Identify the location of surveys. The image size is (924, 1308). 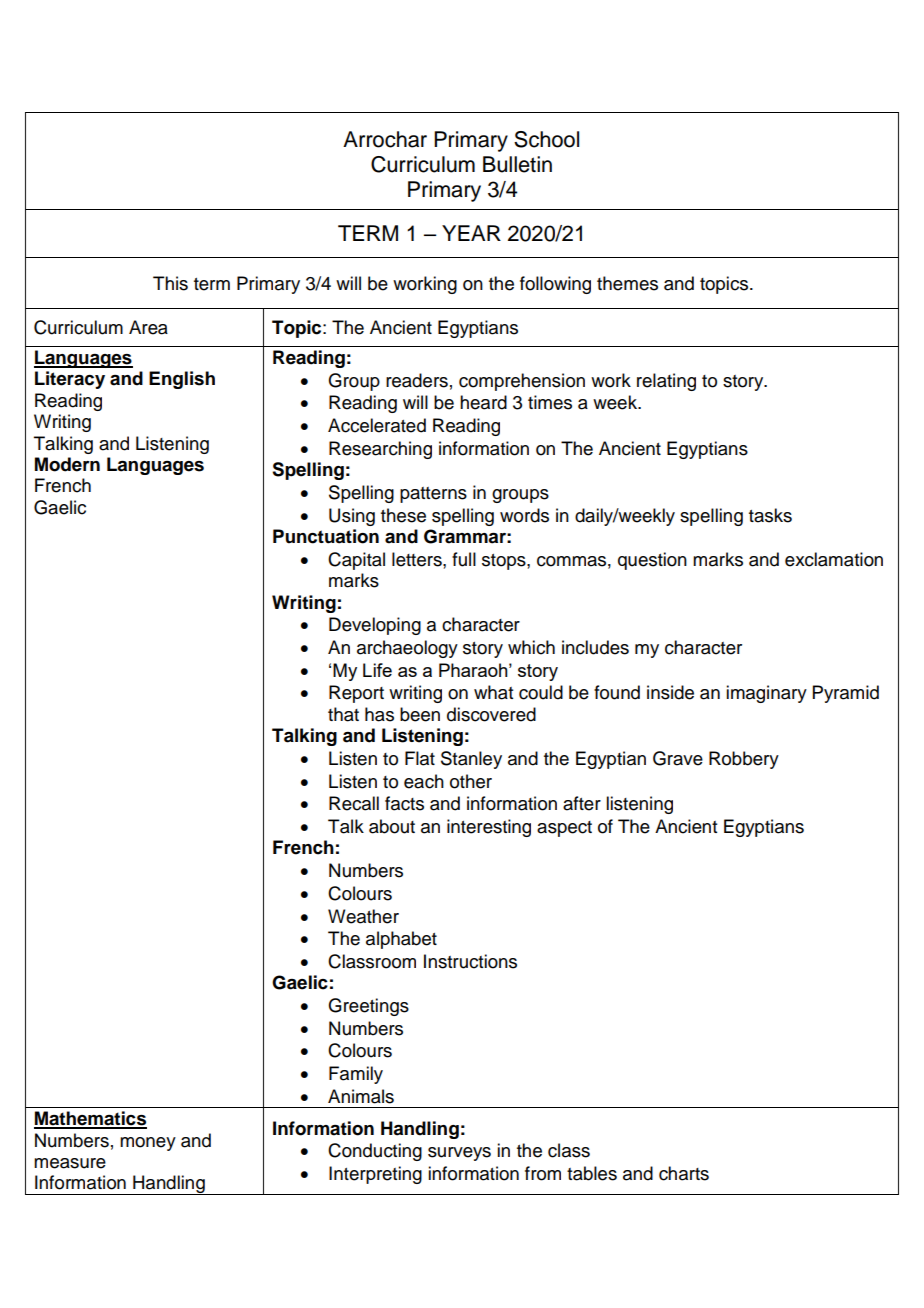
(459, 1154).
